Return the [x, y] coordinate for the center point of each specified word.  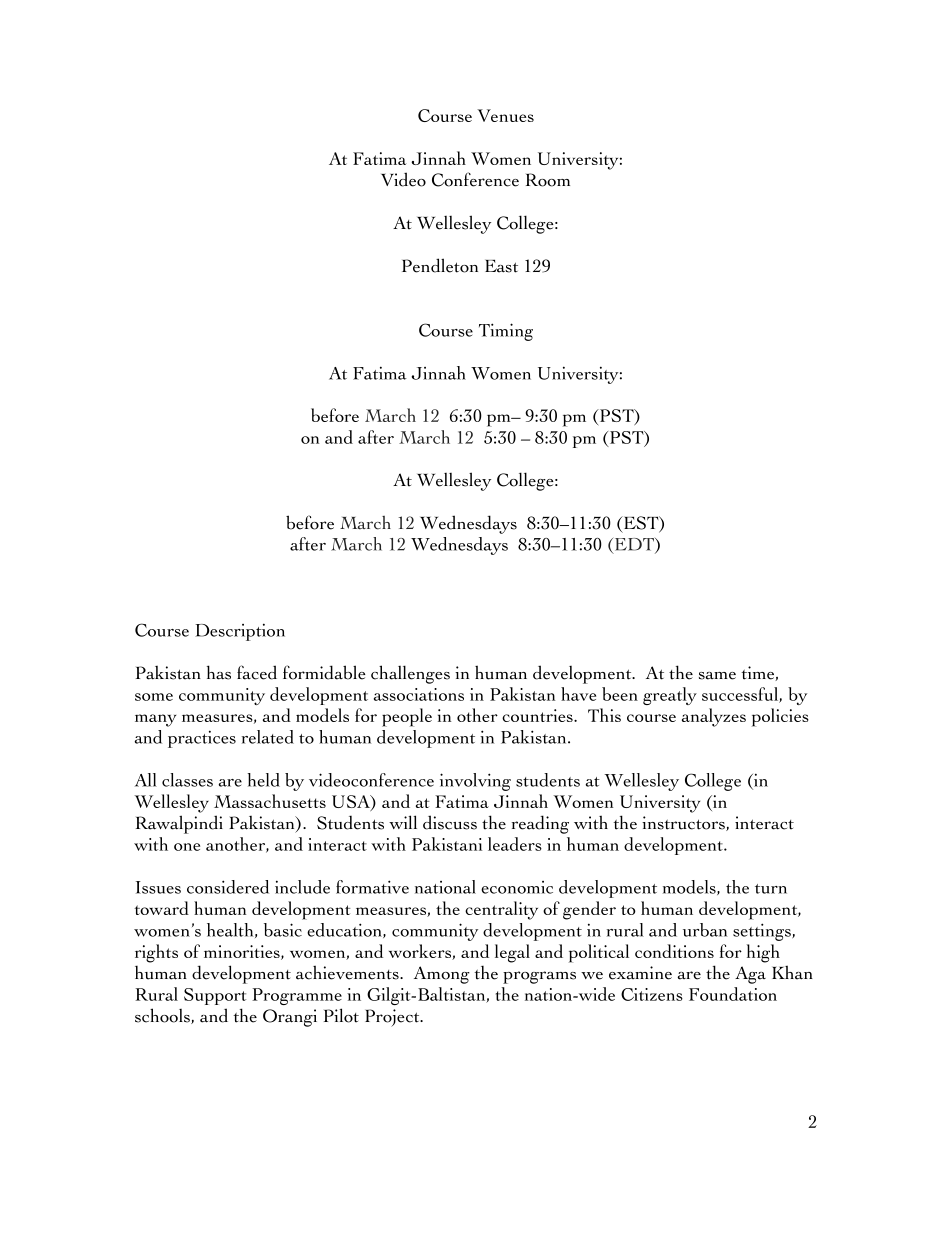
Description [240, 632]
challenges [410, 674]
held [264, 780]
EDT [634, 545]
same [717, 676]
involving [475, 782]
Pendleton [440, 265]
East [501, 266]
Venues [505, 115]
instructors [684, 823]
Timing [506, 332]
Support [215, 996]
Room [548, 180]
